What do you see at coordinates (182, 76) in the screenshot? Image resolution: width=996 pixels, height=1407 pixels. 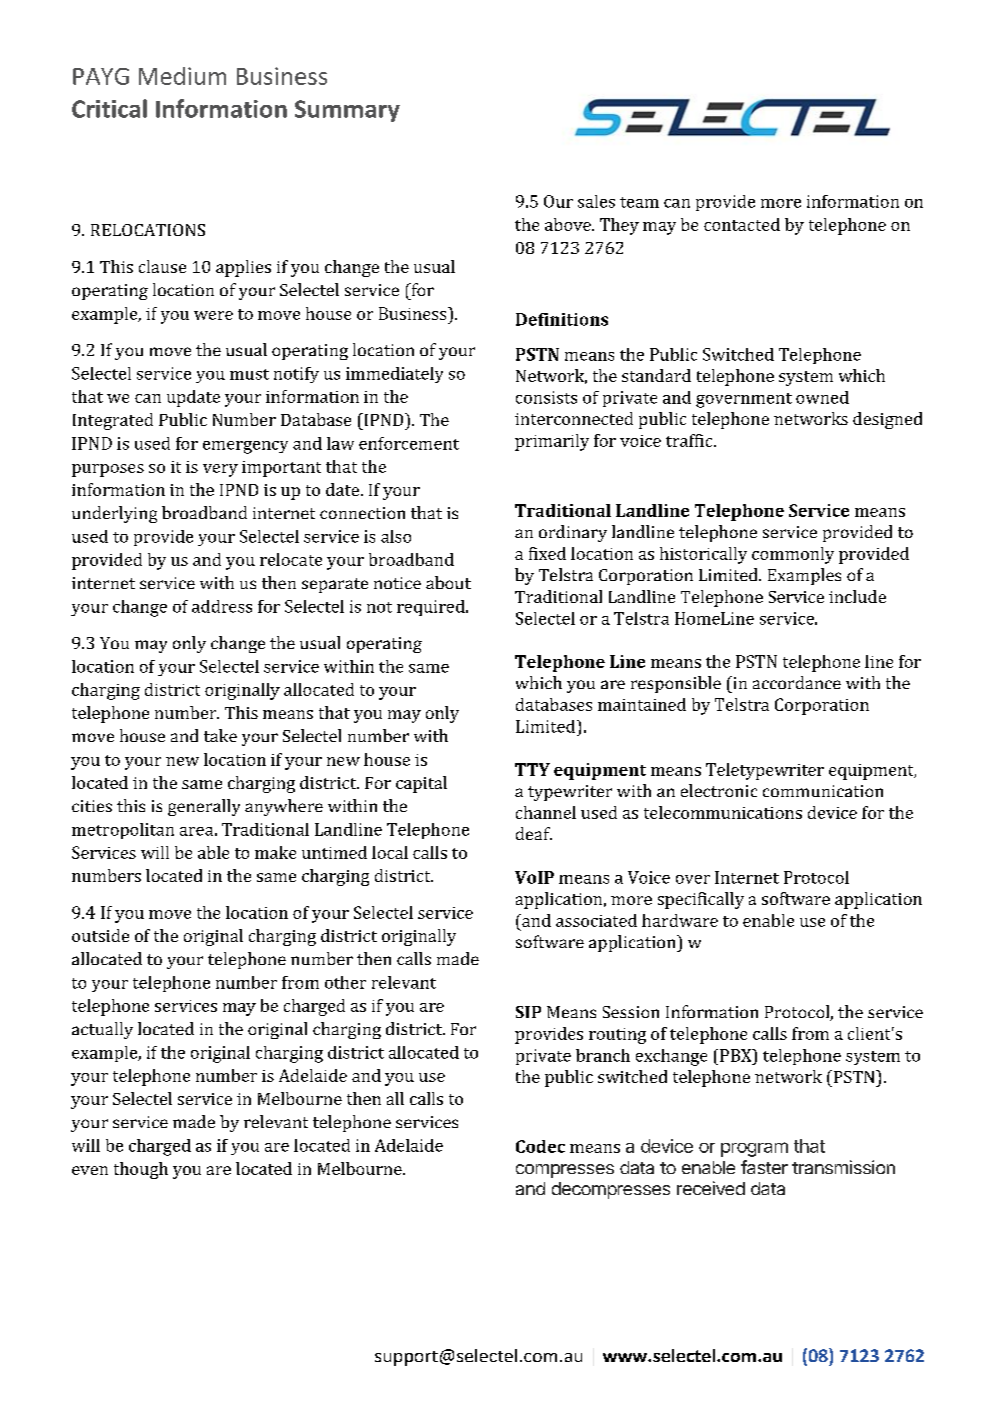 I see `Medium` at bounding box center [182, 76].
